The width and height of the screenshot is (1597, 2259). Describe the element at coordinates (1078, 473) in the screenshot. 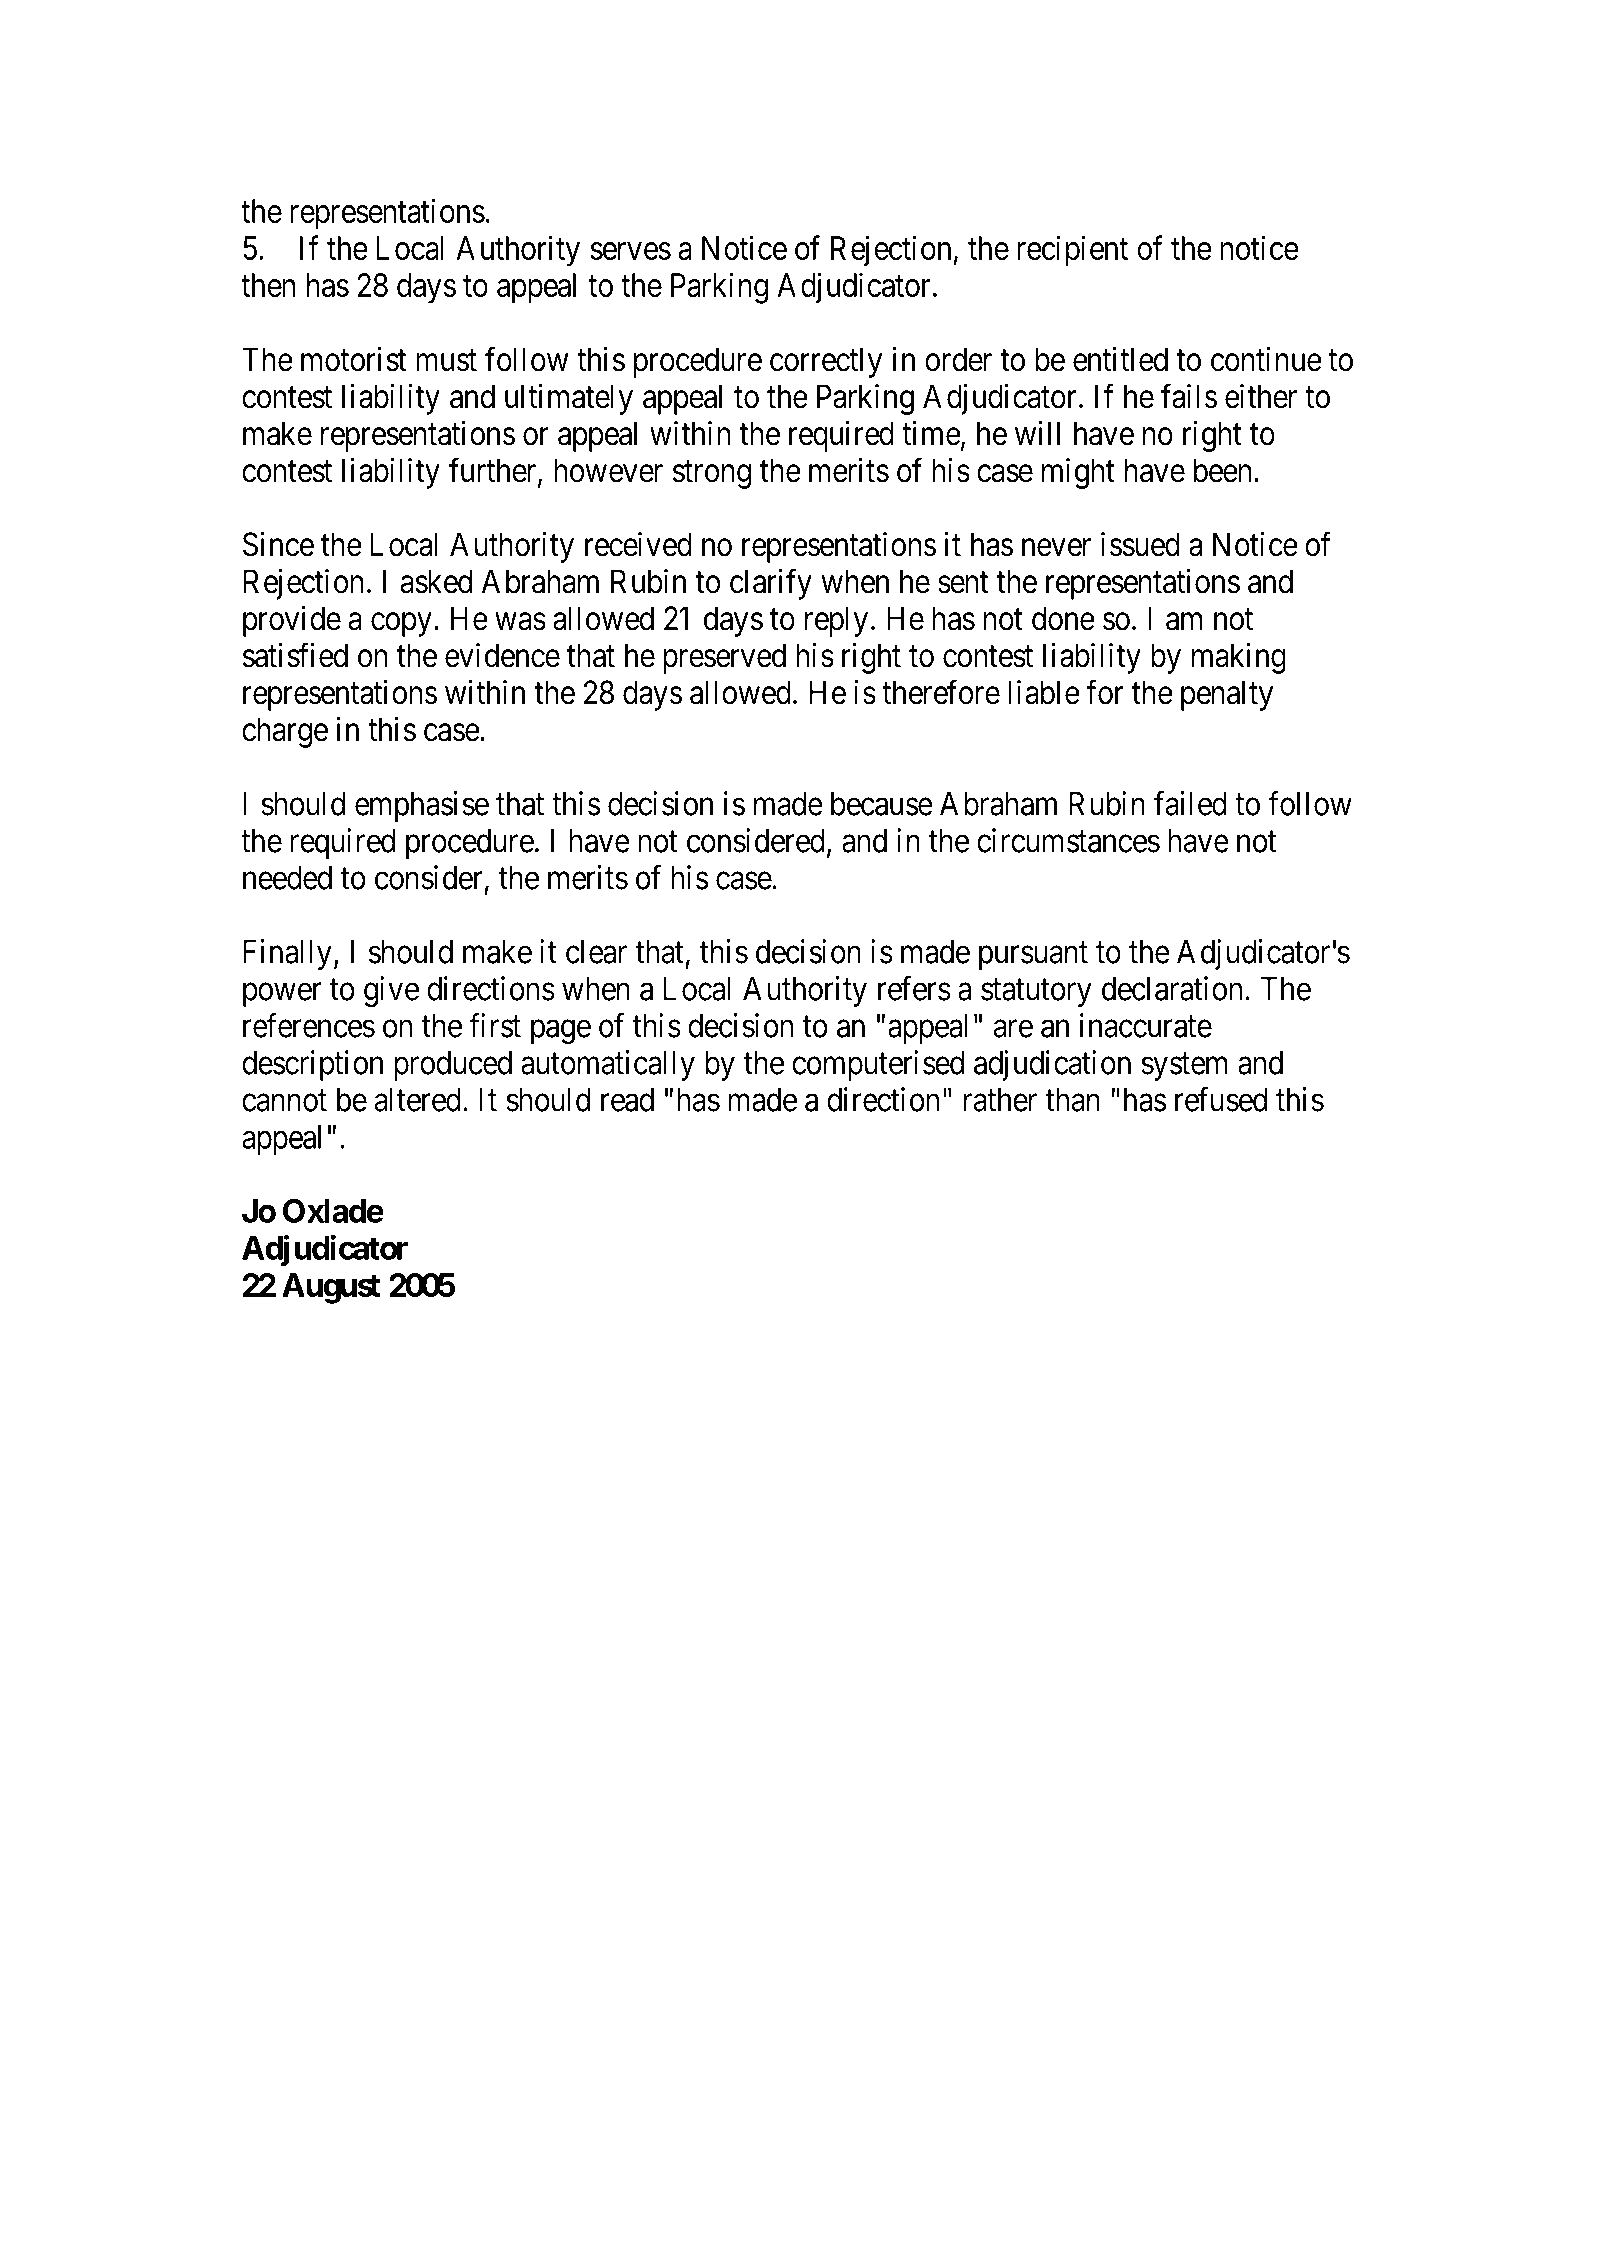

I see `might` at that location.
